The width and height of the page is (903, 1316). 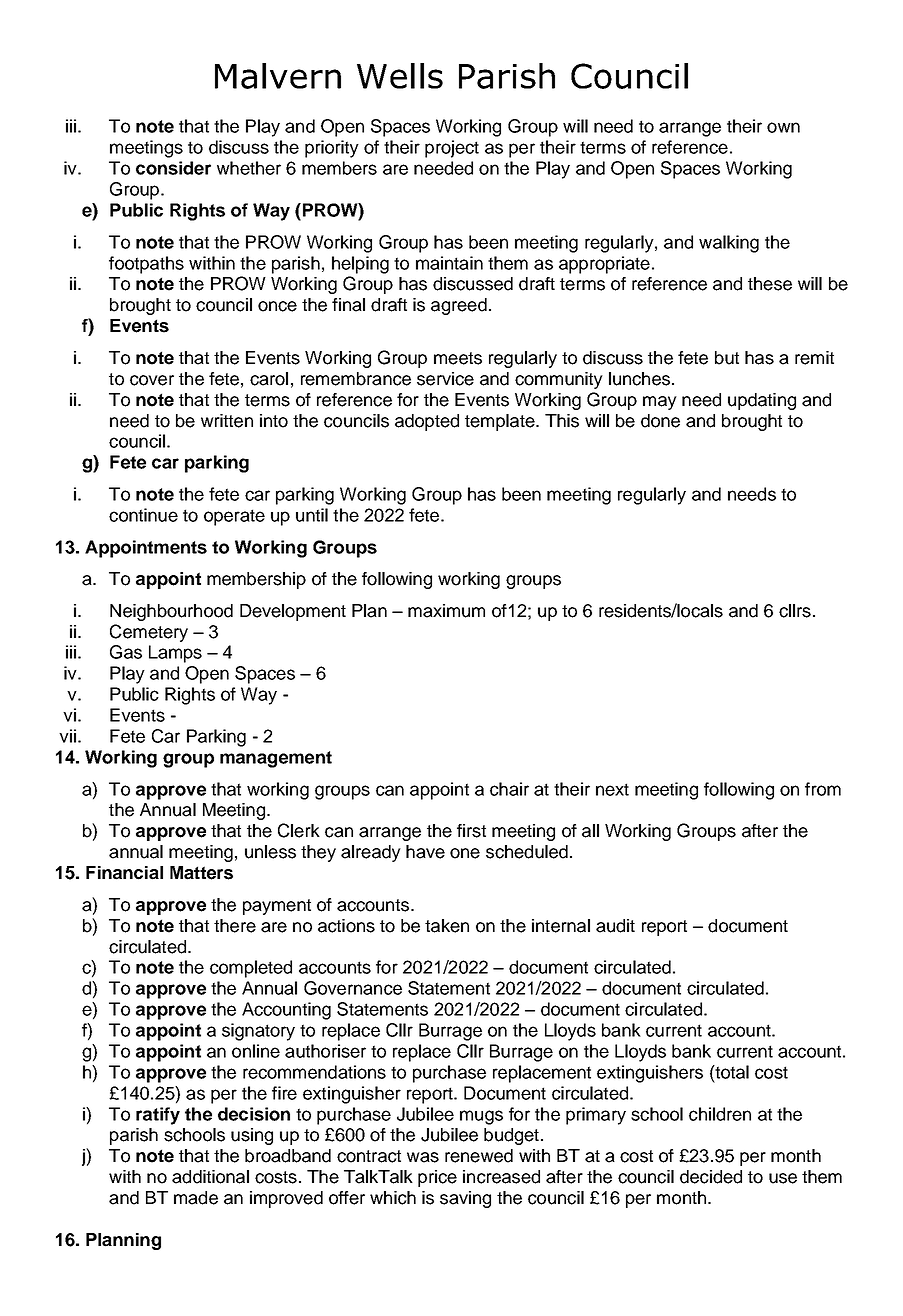 What do you see at coordinates (143, 515) in the page?
I see `continue` at bounding box center [143, 515].
